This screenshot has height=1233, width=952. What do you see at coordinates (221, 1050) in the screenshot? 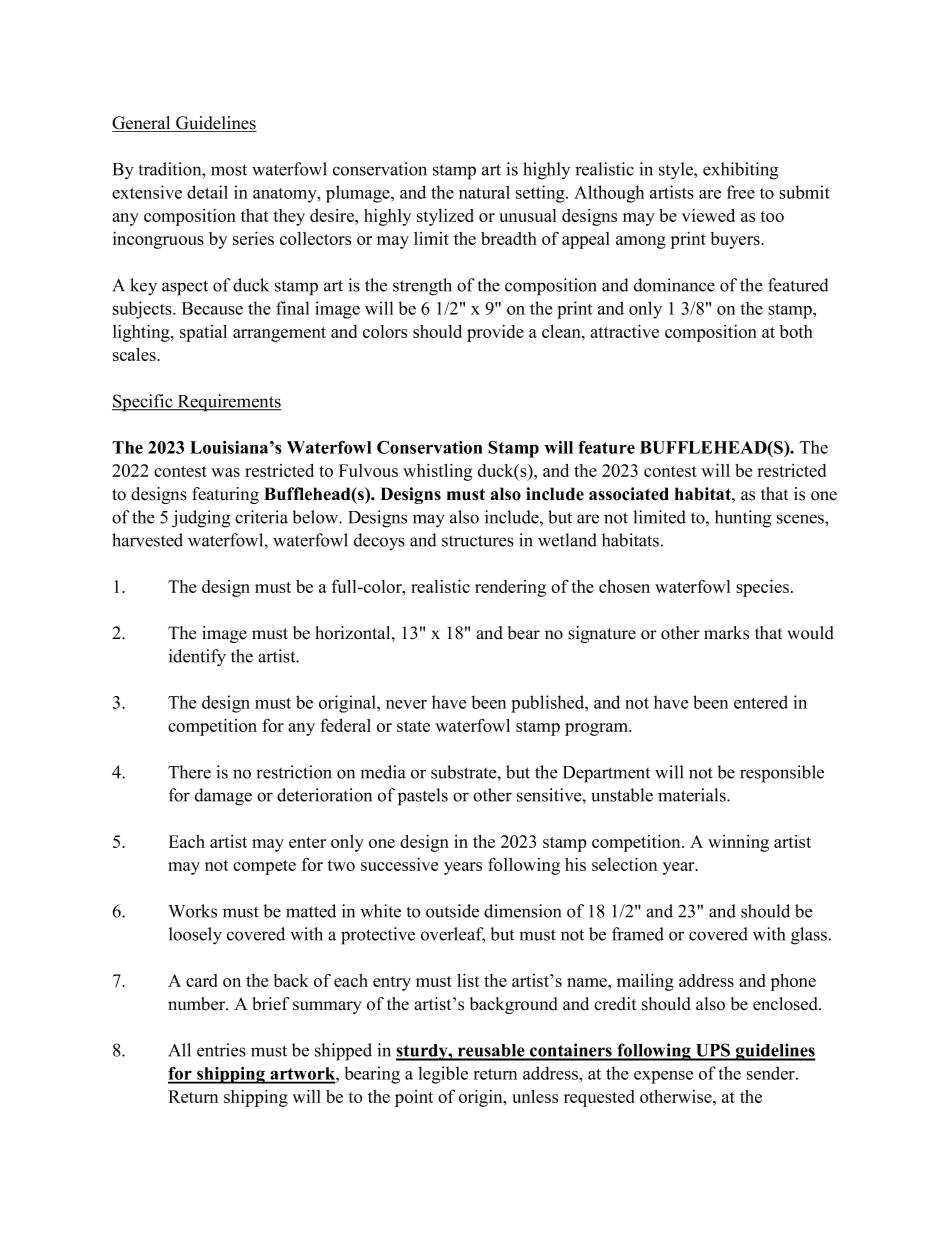
I see `entries` at bounding box center [221, 1050].
